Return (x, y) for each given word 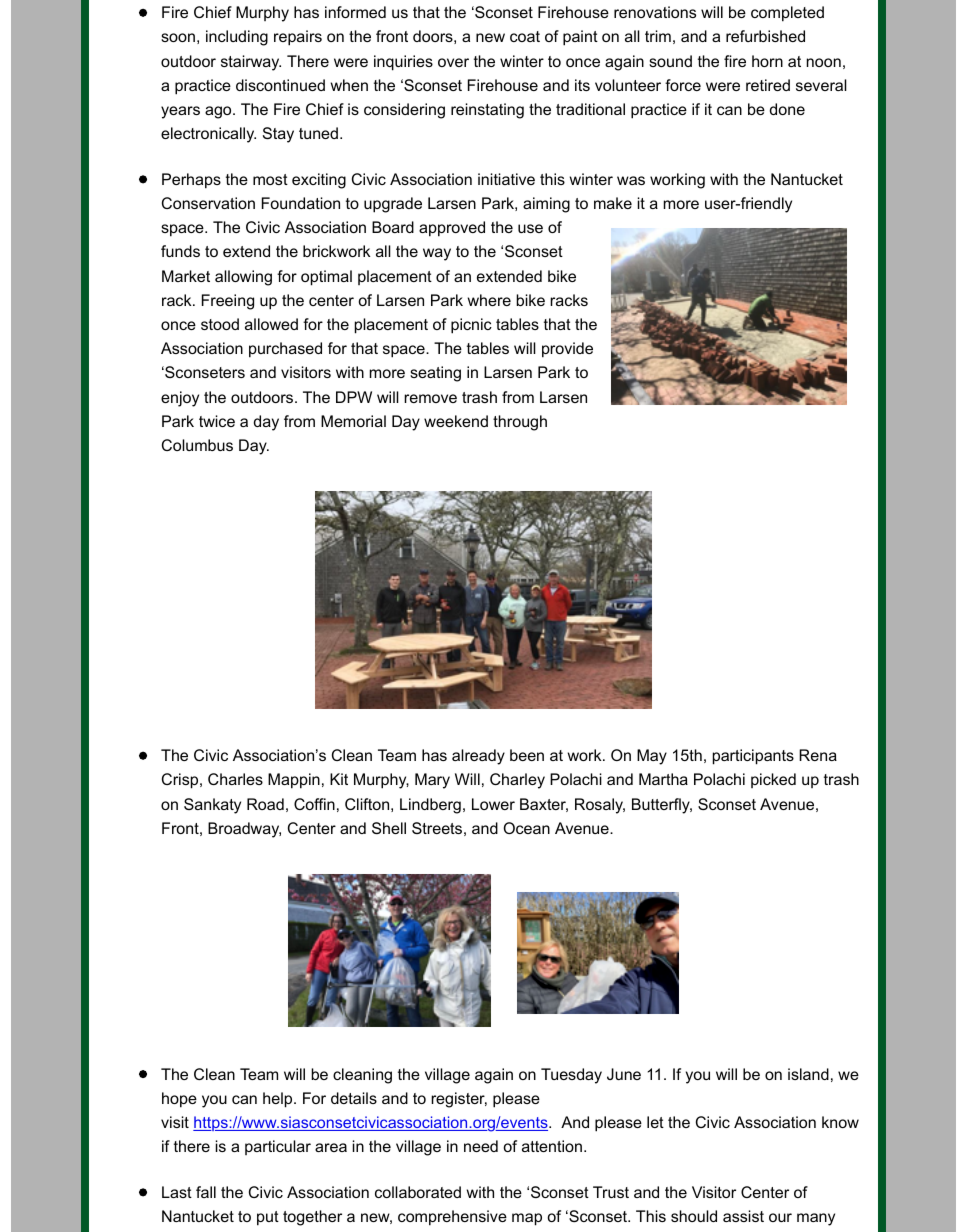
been (527, 755)
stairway (251, 63)
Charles (235, 779)
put (268, 1218)
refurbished (765, 36)
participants (753, 757)
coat (525, 36)
